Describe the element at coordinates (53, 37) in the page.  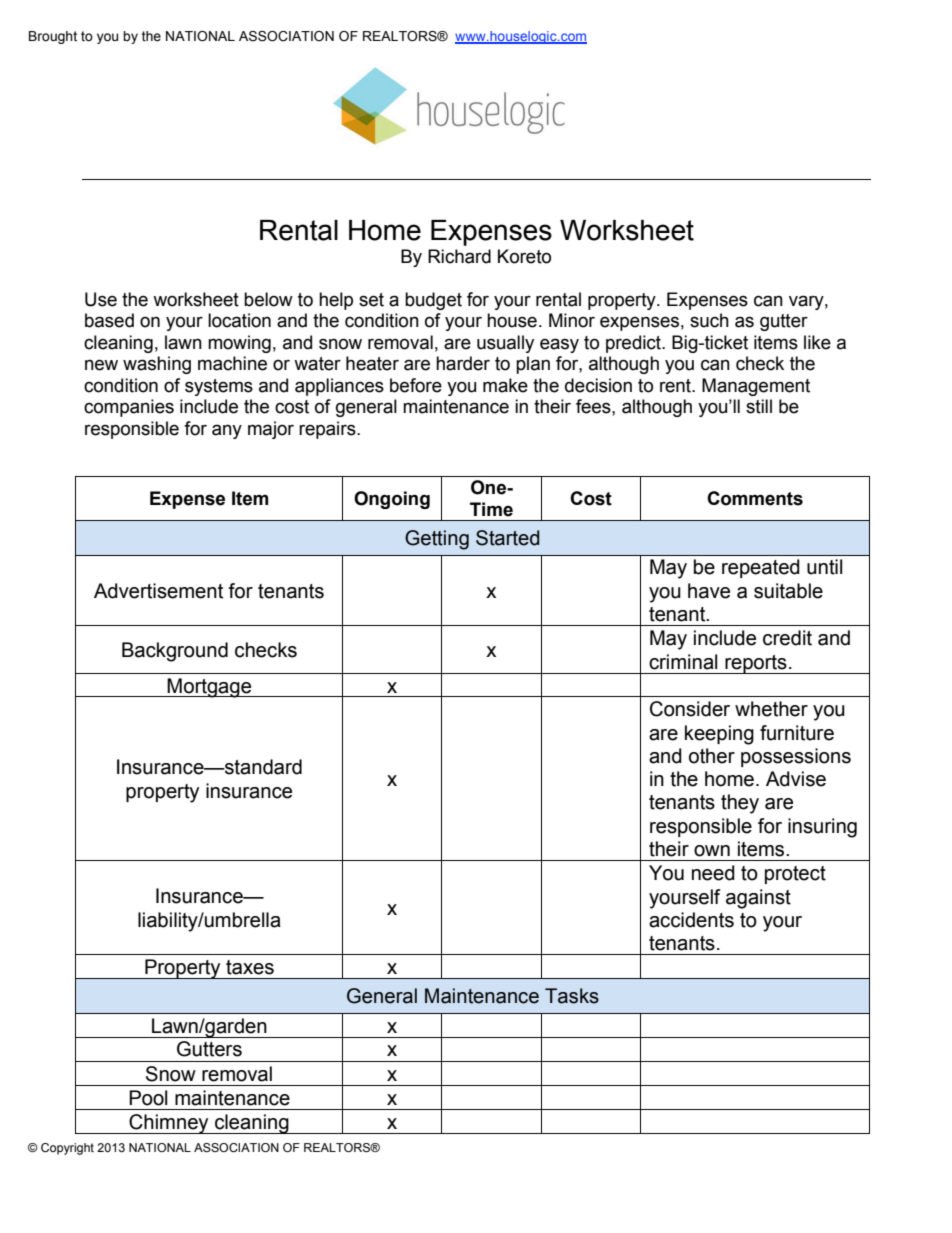
I see `Brought` at that location.
